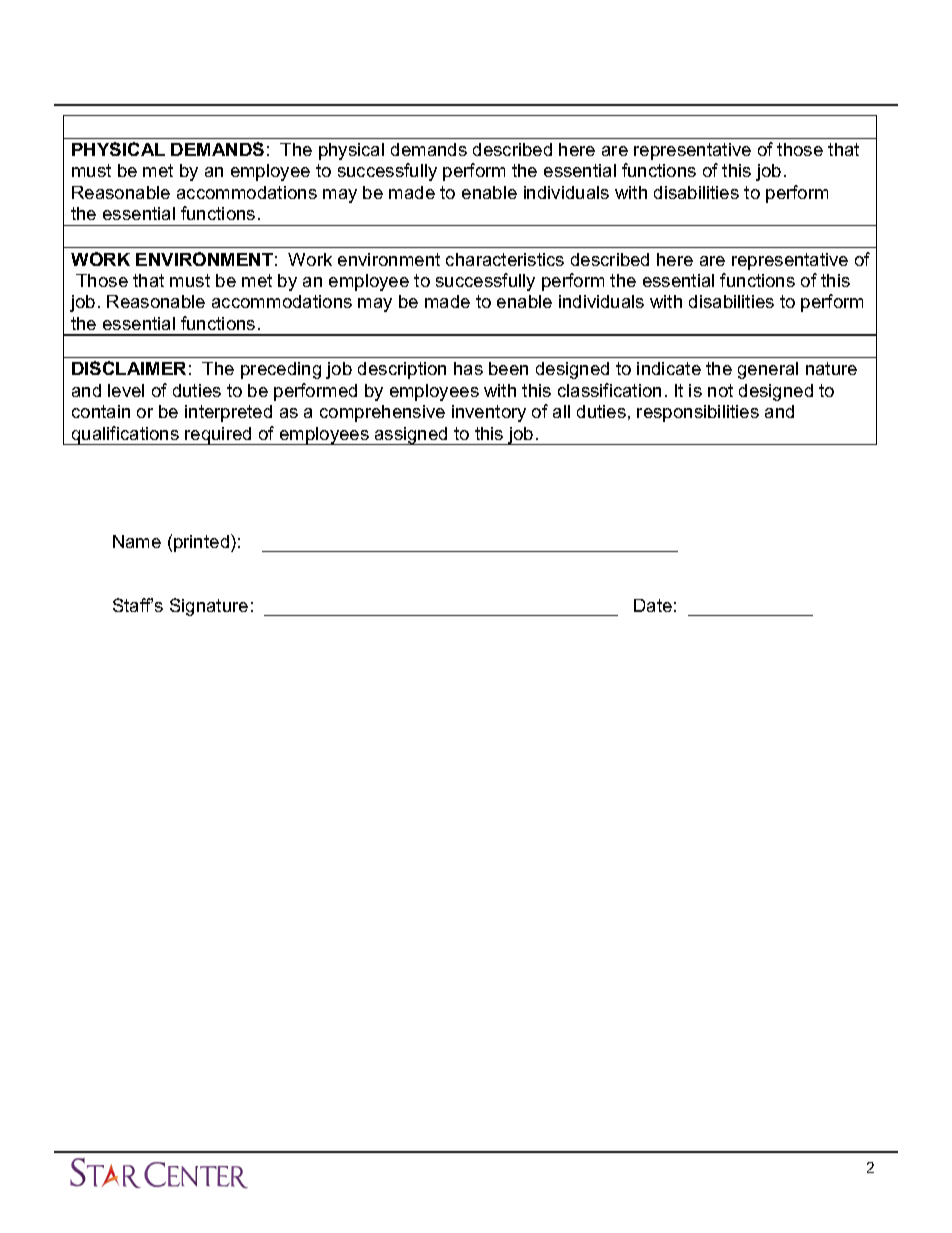 The width and height of the page is (952, 1233). What do you see at coordinates (669, 368) in the page?
I see `indicate` at bounding box center [669, 368].
